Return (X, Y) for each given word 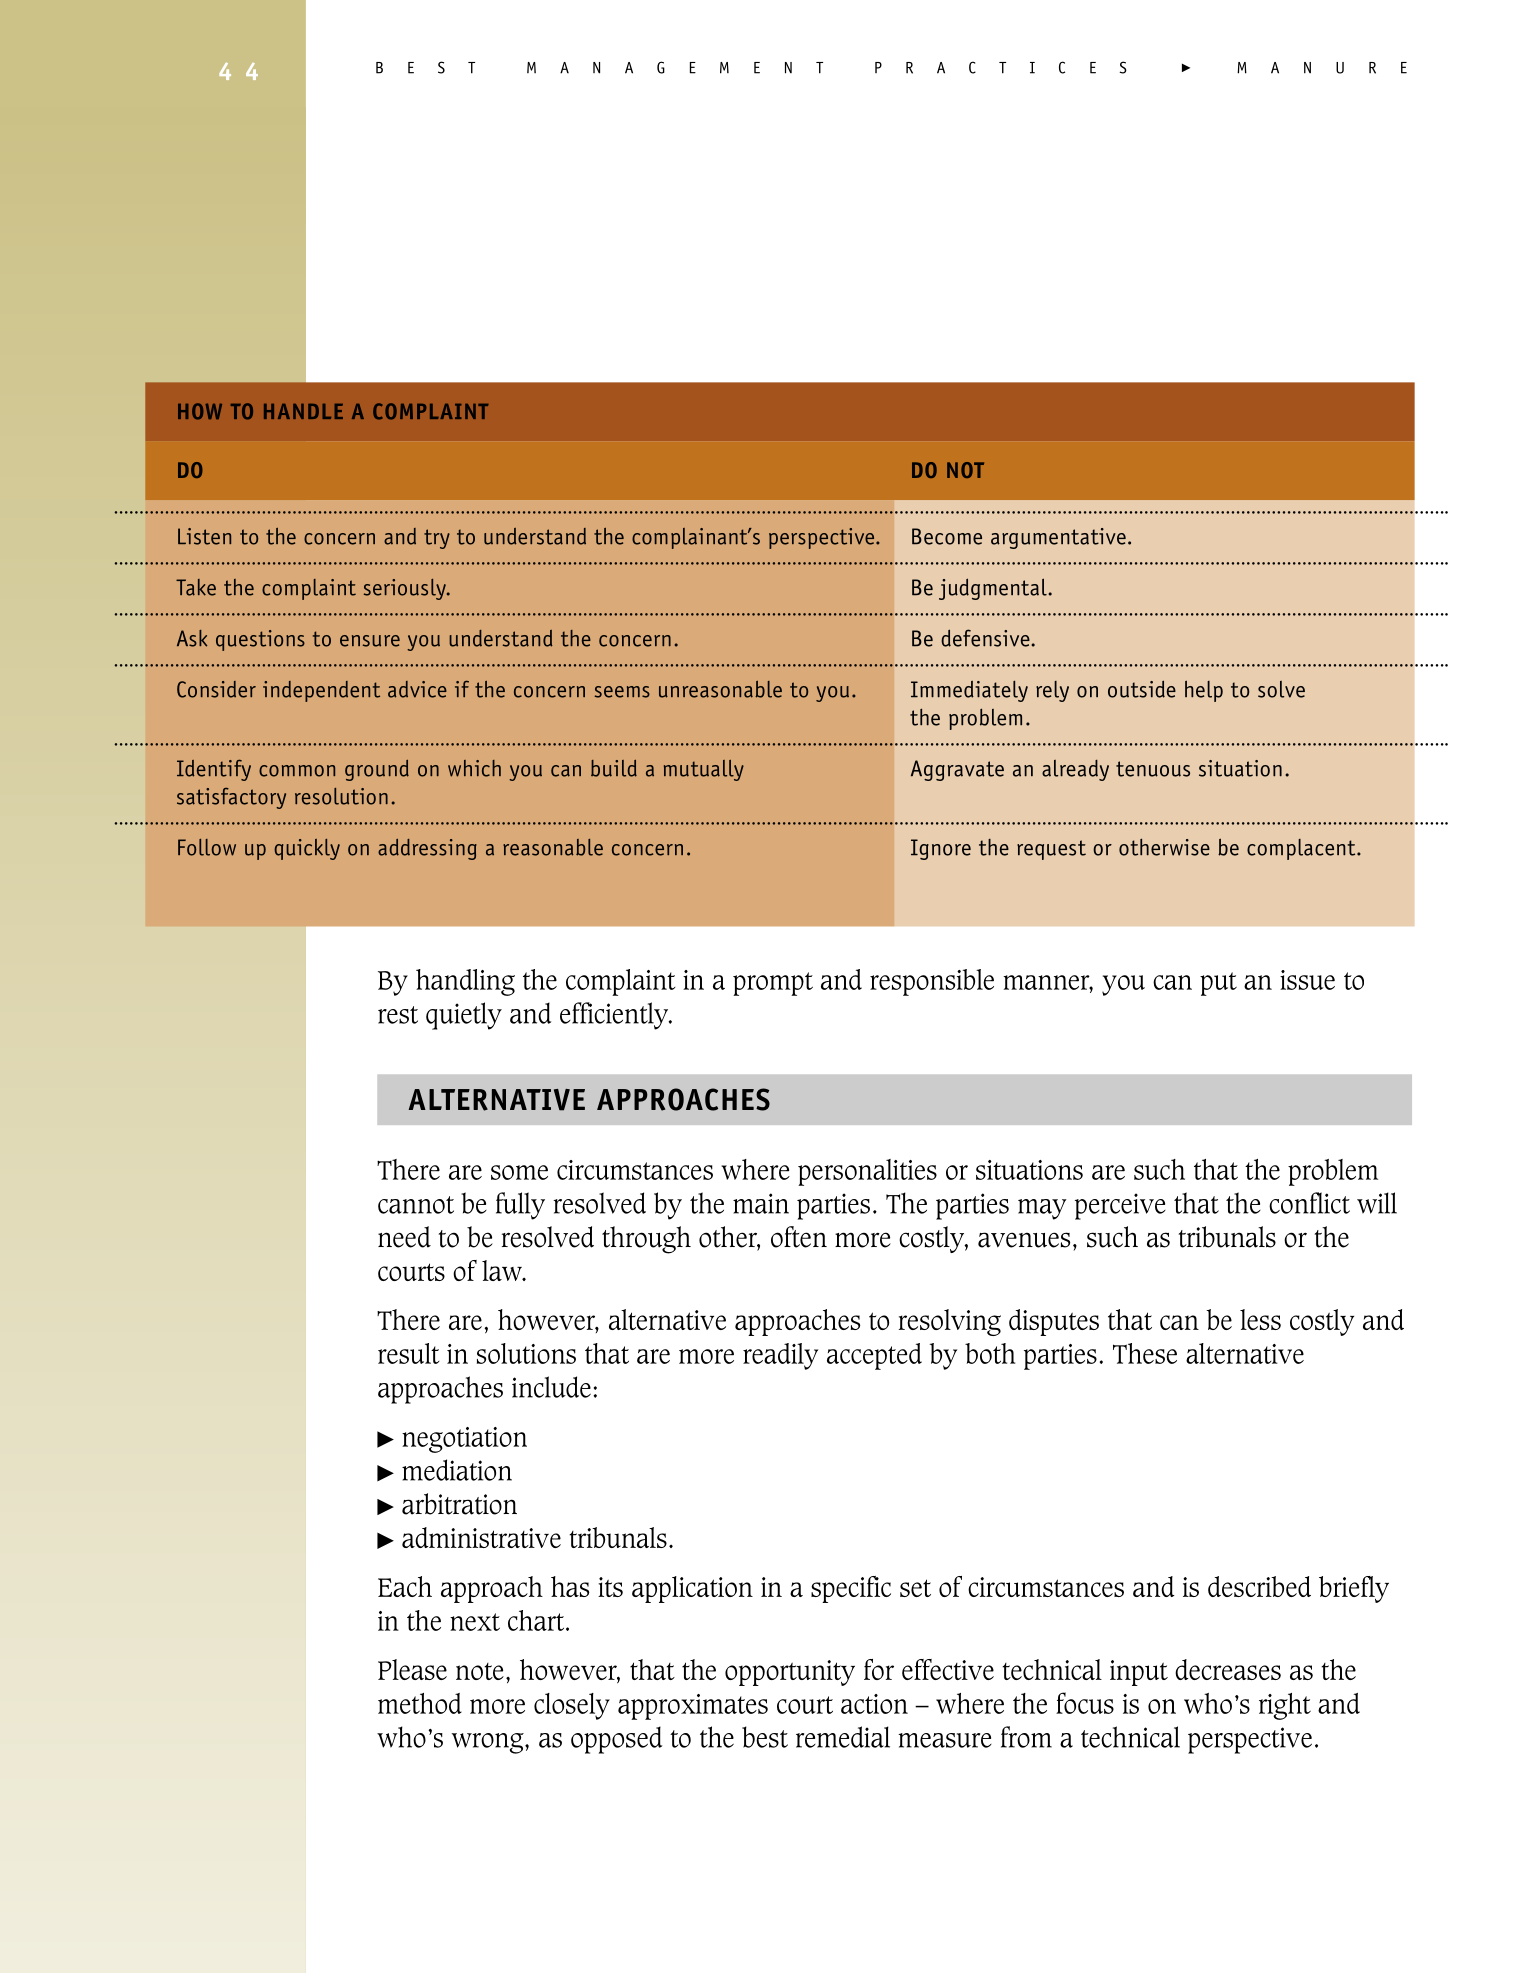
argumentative (1058, 538)
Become (947, 536)
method (420, 1703)
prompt (773, 984)
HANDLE (303, 411)
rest (398, 1015)
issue (1307, 980)
